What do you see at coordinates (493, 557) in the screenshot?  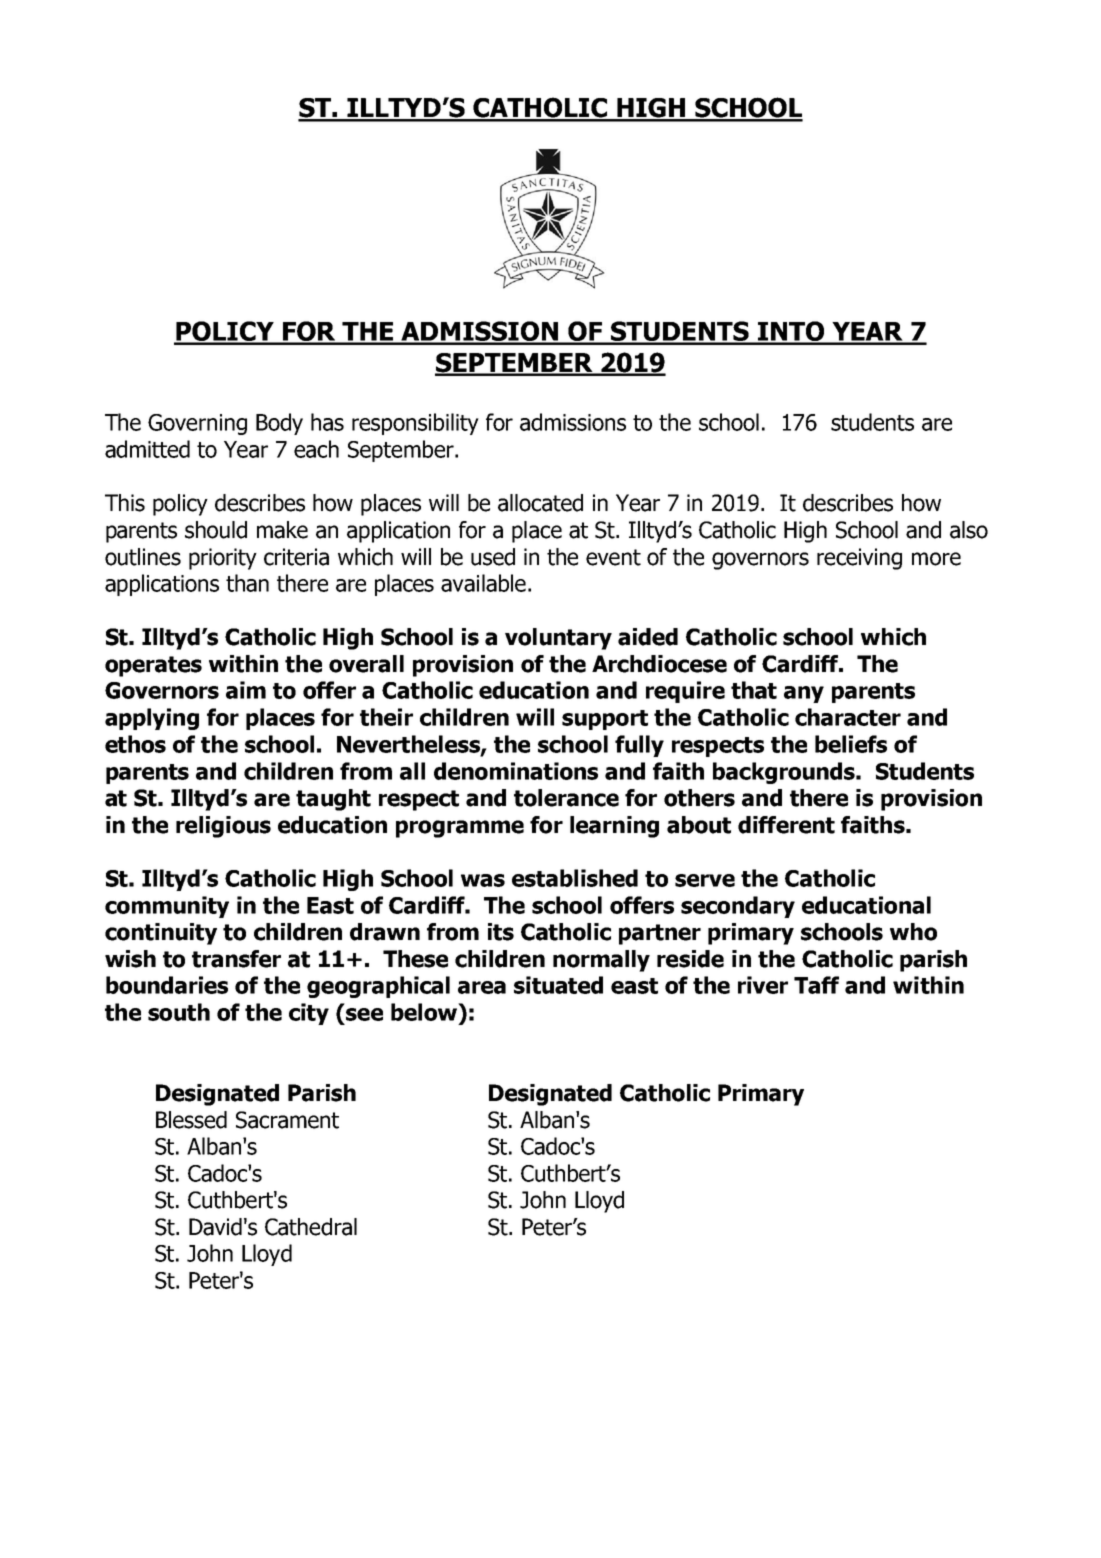 I see `used` at bounding box center [493, 557].
